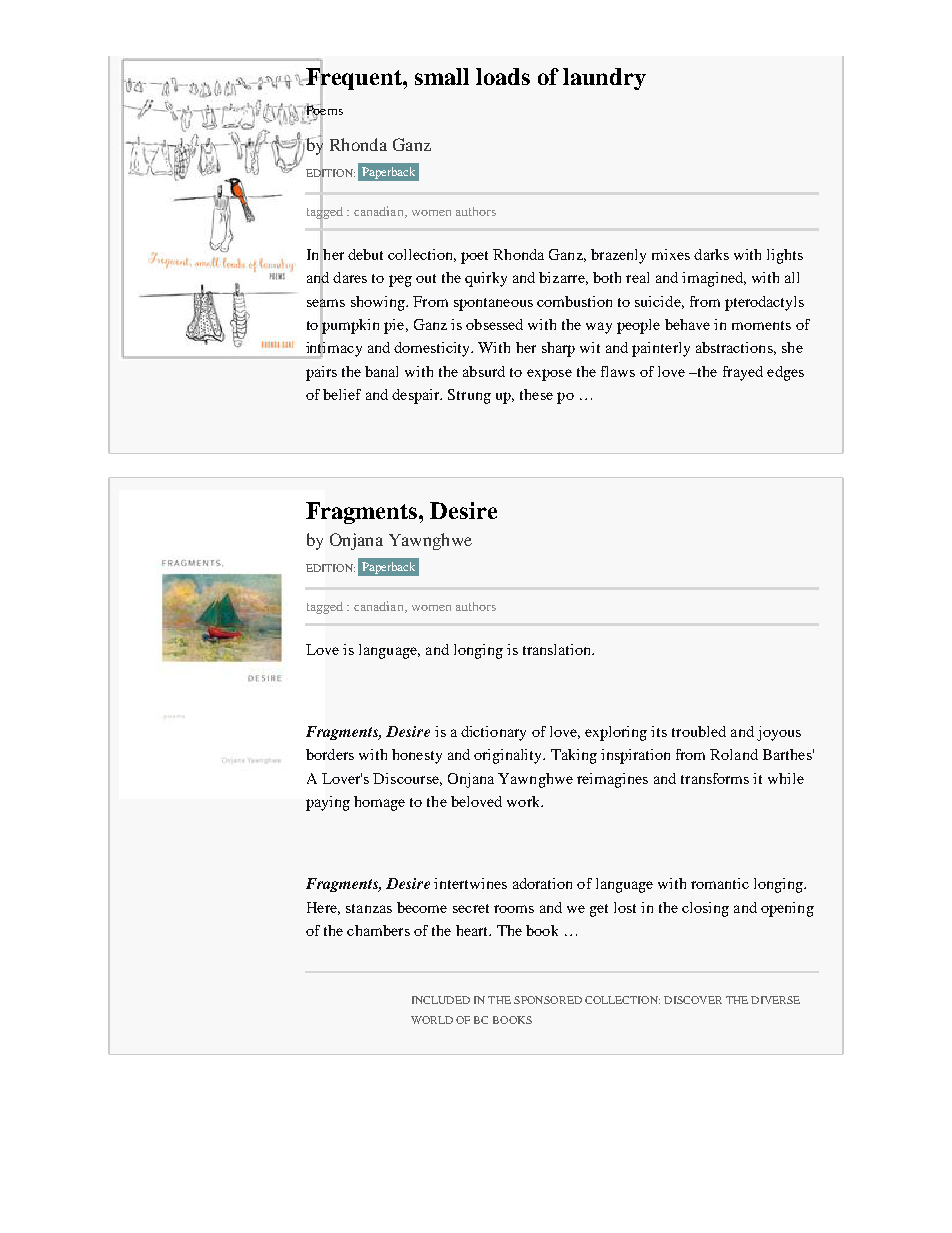 Image resolution: width=952 pixels, height=1233 pixels. Describe the element at coordinates (323, 111) in the screenshot. I see `Poems` at that location.
